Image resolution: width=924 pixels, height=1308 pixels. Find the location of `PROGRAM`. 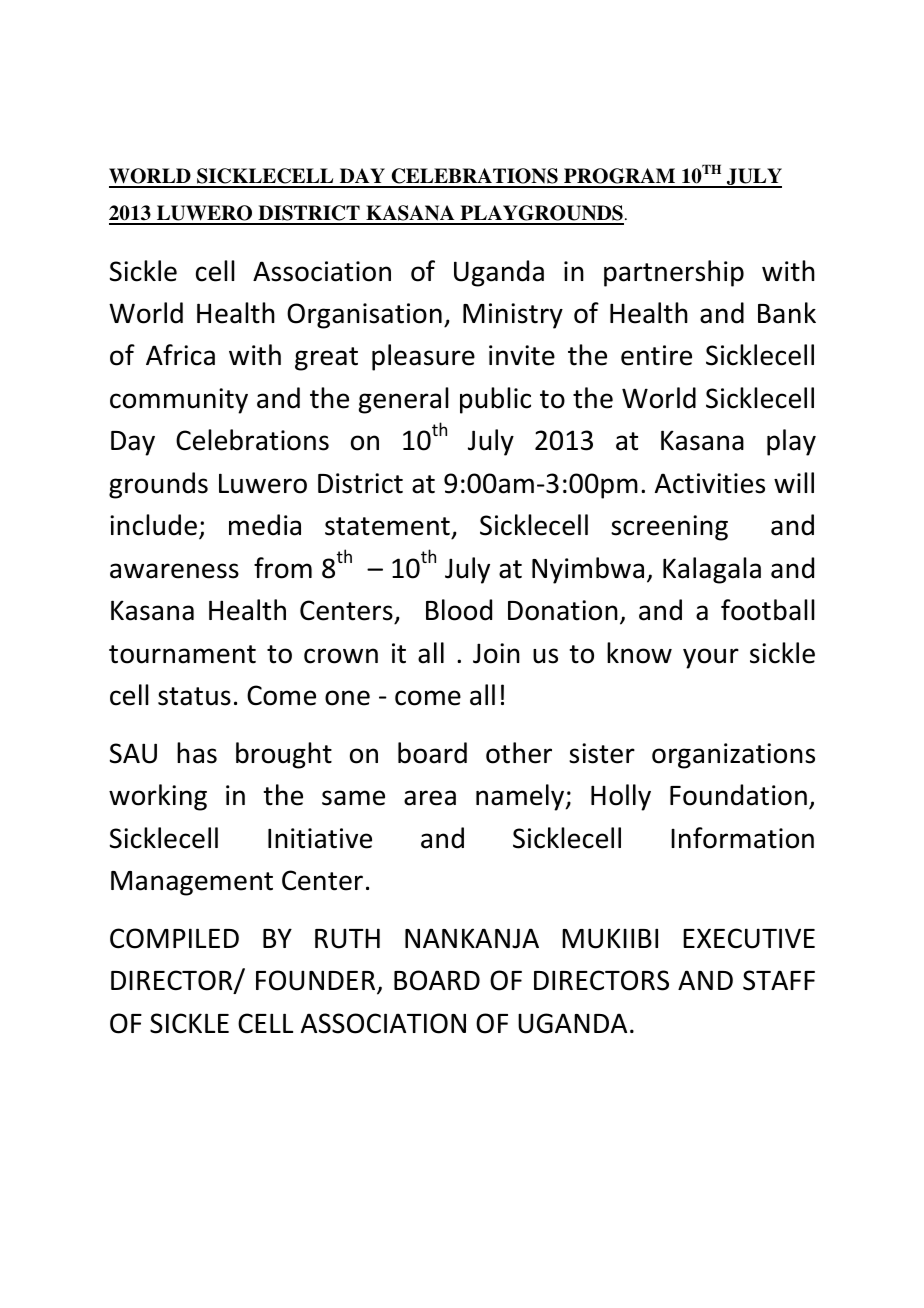

PROGRAM is located at coordinates (620, 177).
